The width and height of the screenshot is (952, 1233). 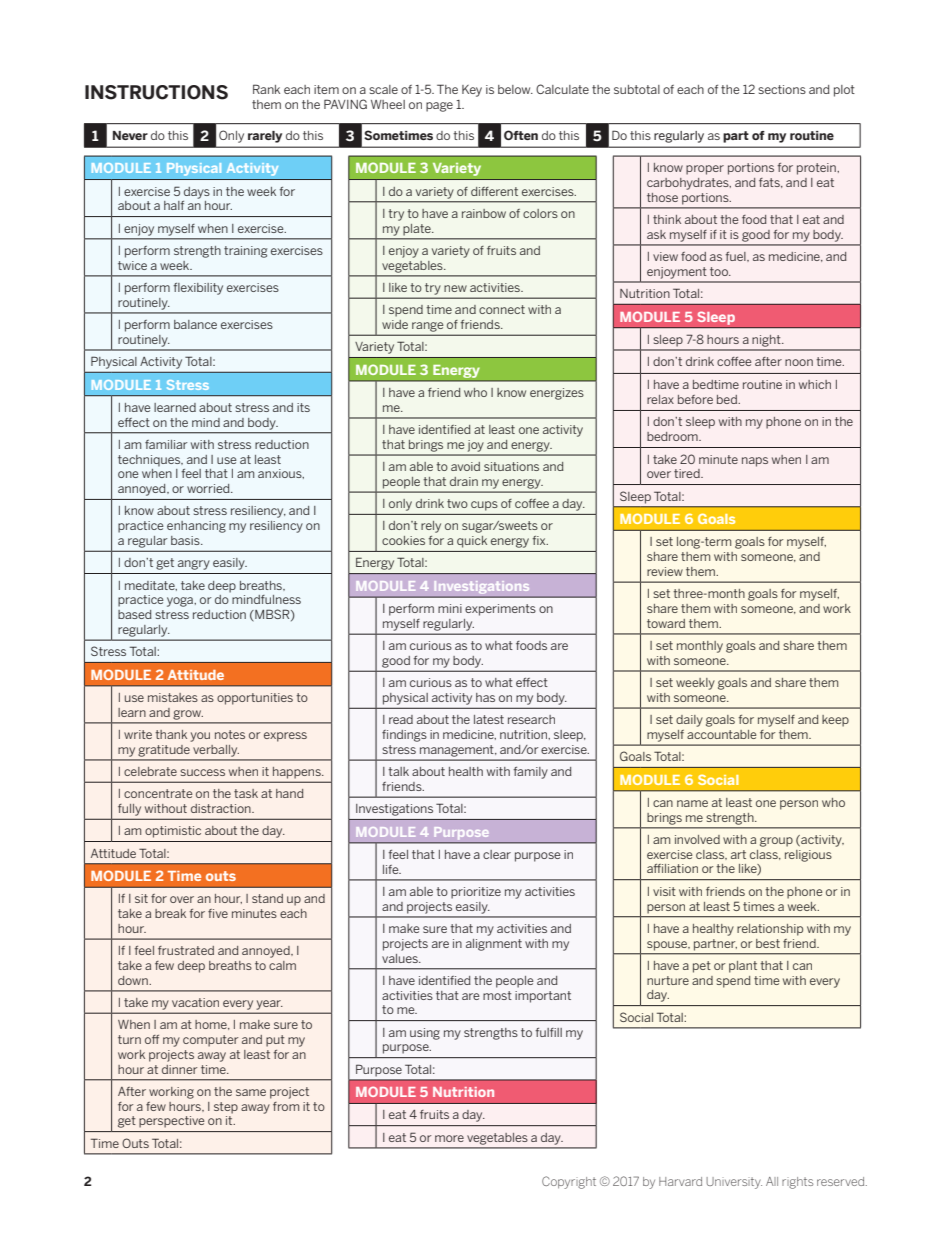 I want to click on naps, so click(x=755, y=462).
